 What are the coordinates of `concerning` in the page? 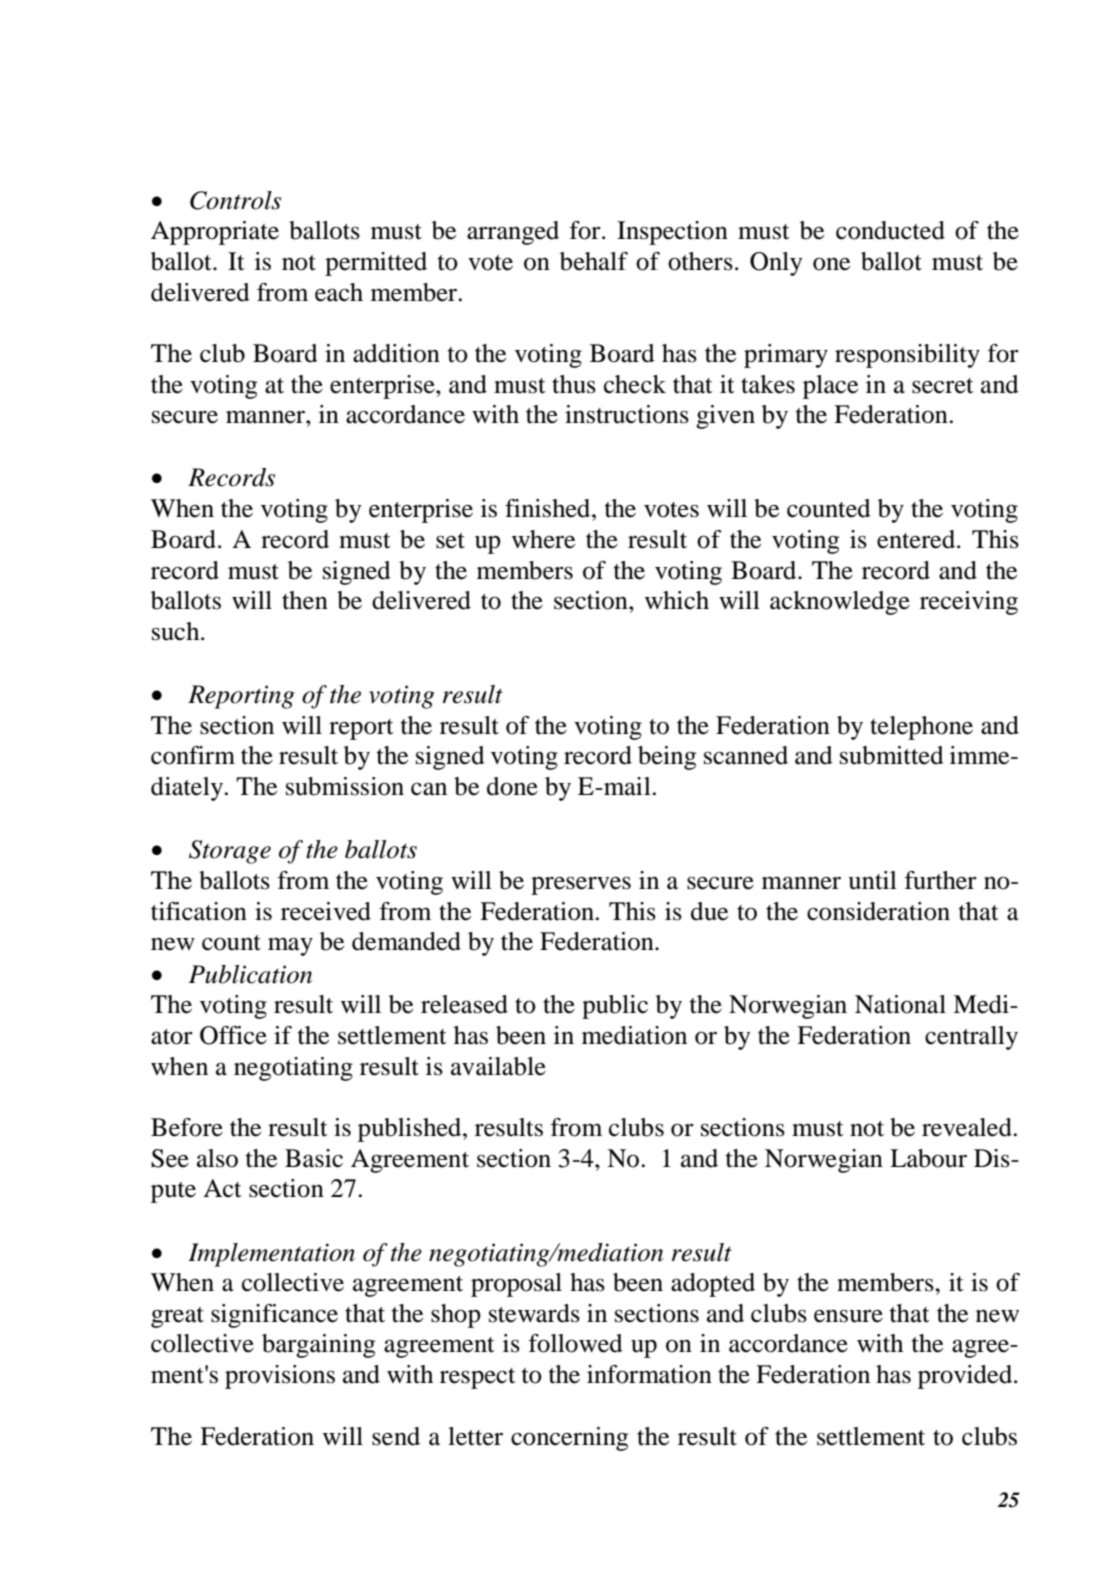 It's located at (569, 1439).
